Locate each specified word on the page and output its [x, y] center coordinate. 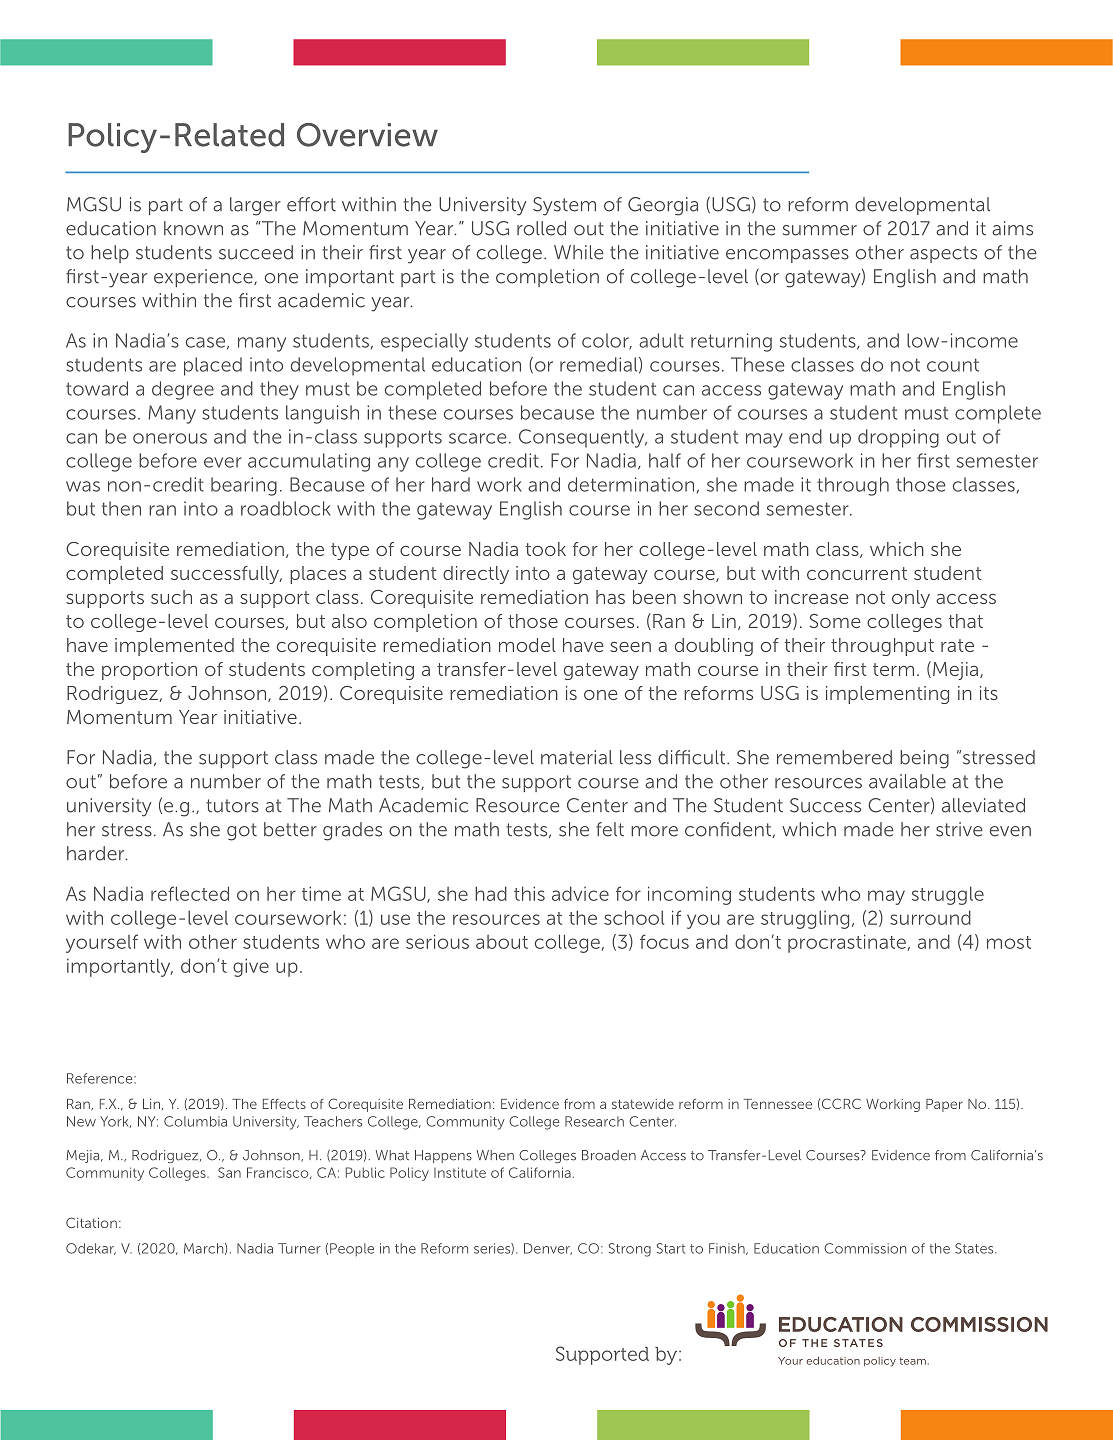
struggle [948, 896]
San [229, 1172]
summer [820, 230]
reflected [190, 893]
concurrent [857, 573]
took [546, 549]
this [529, 893]
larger [255, 206]
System [564, 206]
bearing [244, 486]
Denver [548, 1249]
